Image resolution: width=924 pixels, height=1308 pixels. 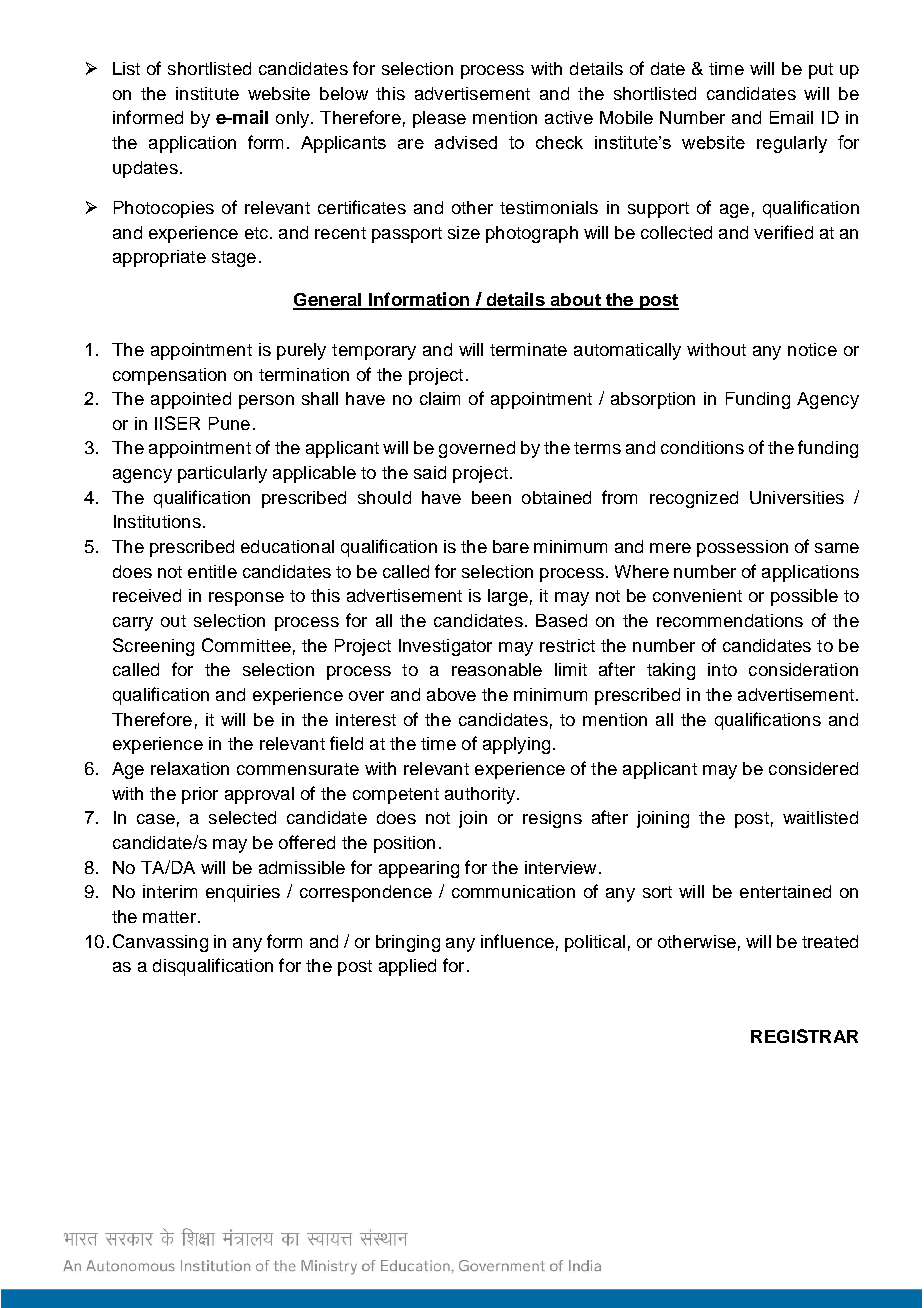 What do you see at coordinates (812, 349) in the image?
I see `notice` at bounding box center [812, 349].
